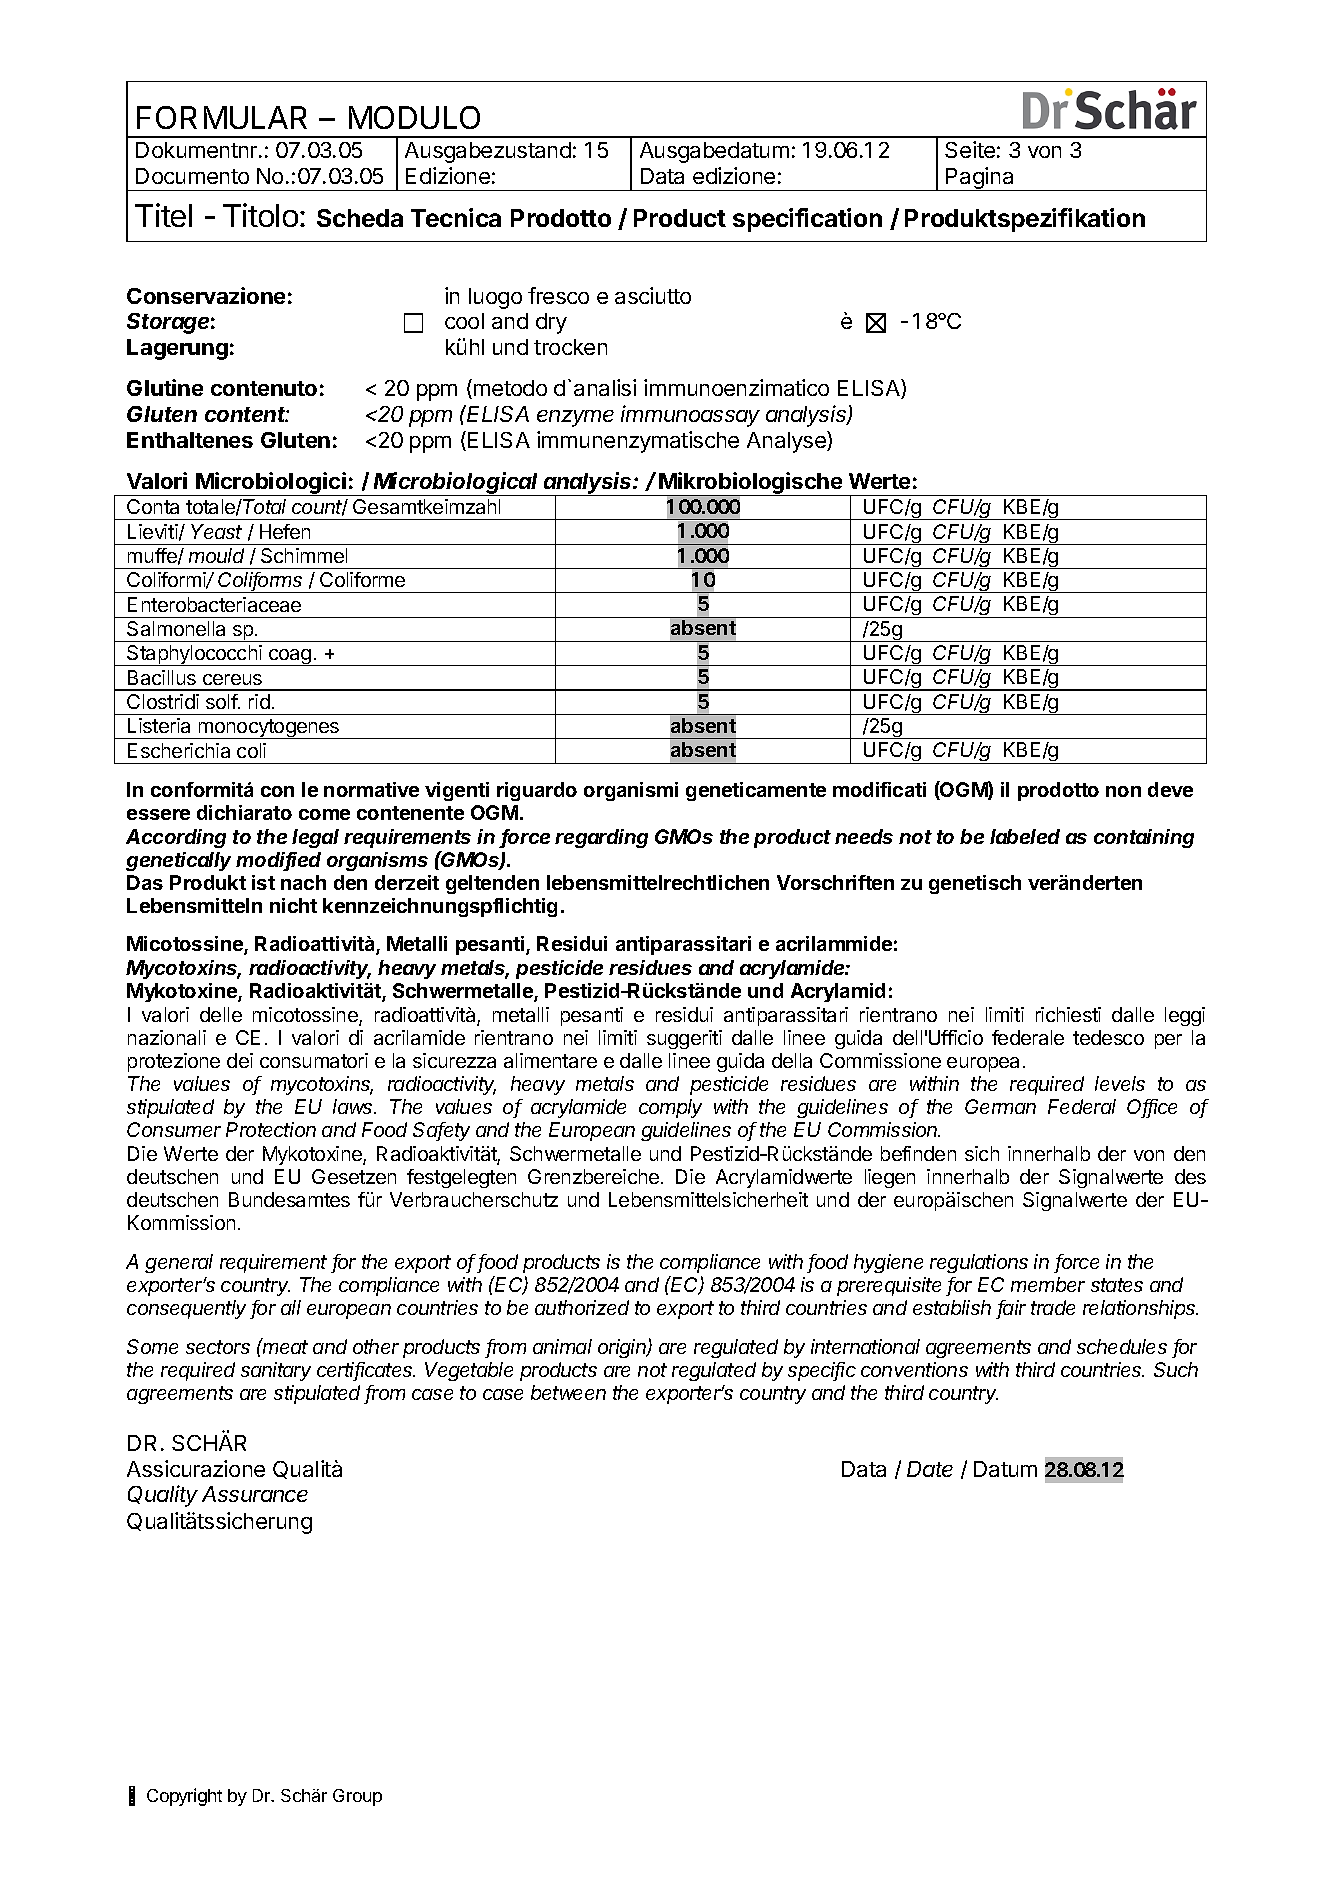 The image size is (1333, 1887). I want to click on content, so click(247, 414).
